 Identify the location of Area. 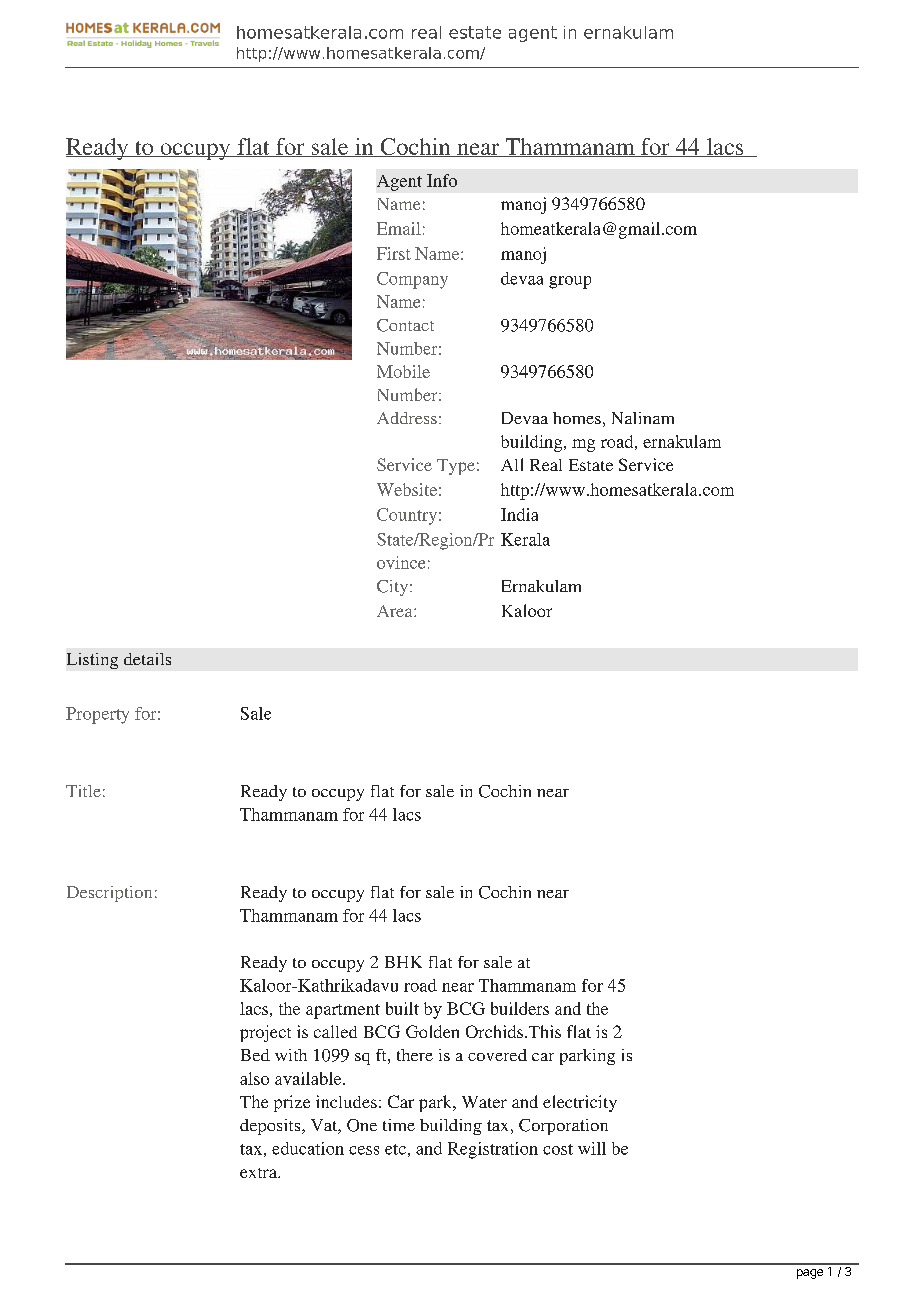
(396, 611).
